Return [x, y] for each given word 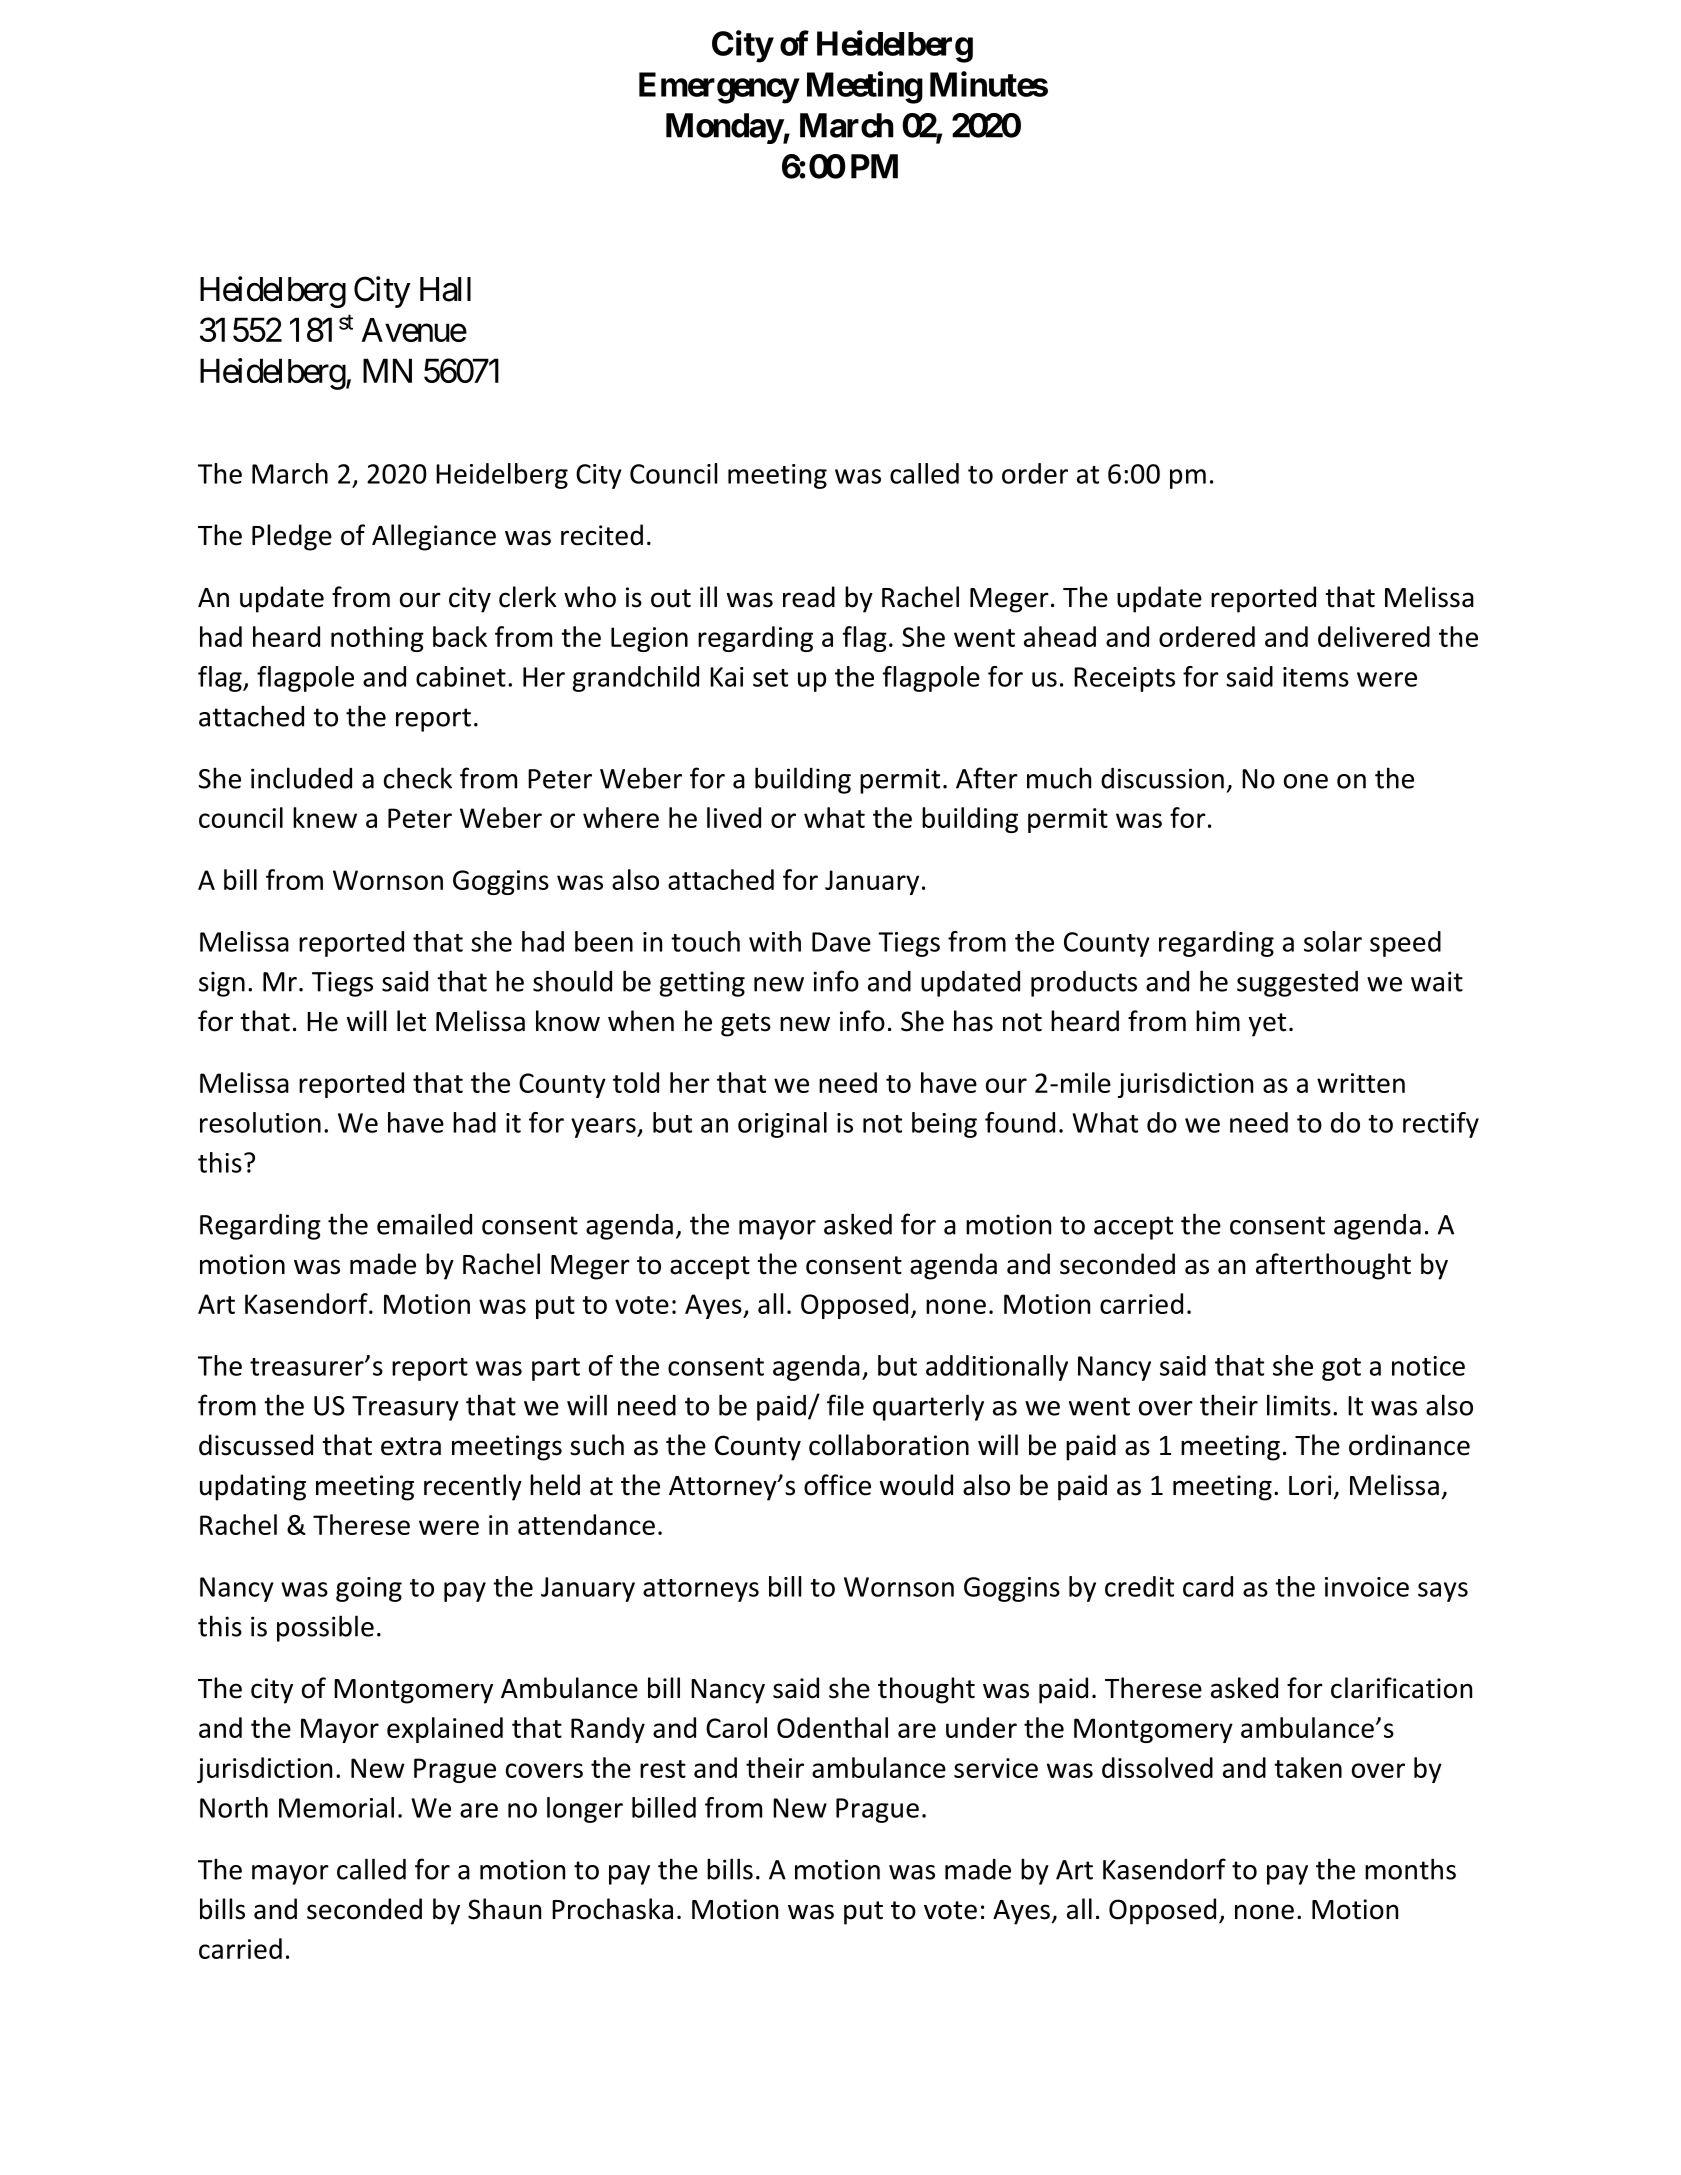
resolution [260, 1122]
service [996, 1768]
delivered [1374, 636]
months [1410, 1869]
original [782, 1125]
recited [602, 535]
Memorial [336, 1807]
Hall [445, 289]
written [1361, 1083]
